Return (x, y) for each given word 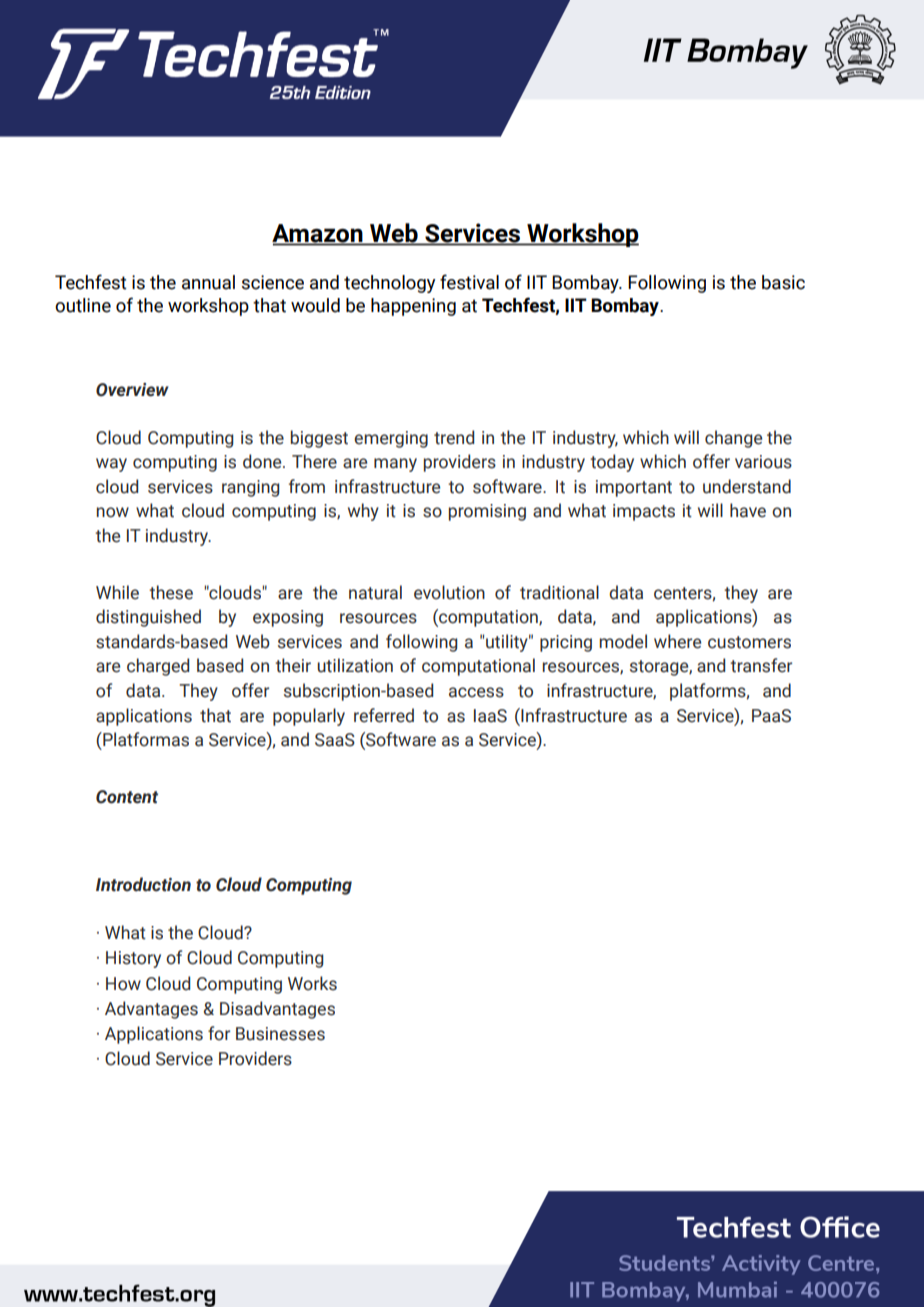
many (395, 465)
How (123, 984)
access (476, 692)
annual (208, 282)
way (111, 465)
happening (413, 307)
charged (158, 667)
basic (783, 282)
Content (127, 797)
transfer (761, 665)
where (677, 641)
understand (747, 486)
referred (384, 715)
